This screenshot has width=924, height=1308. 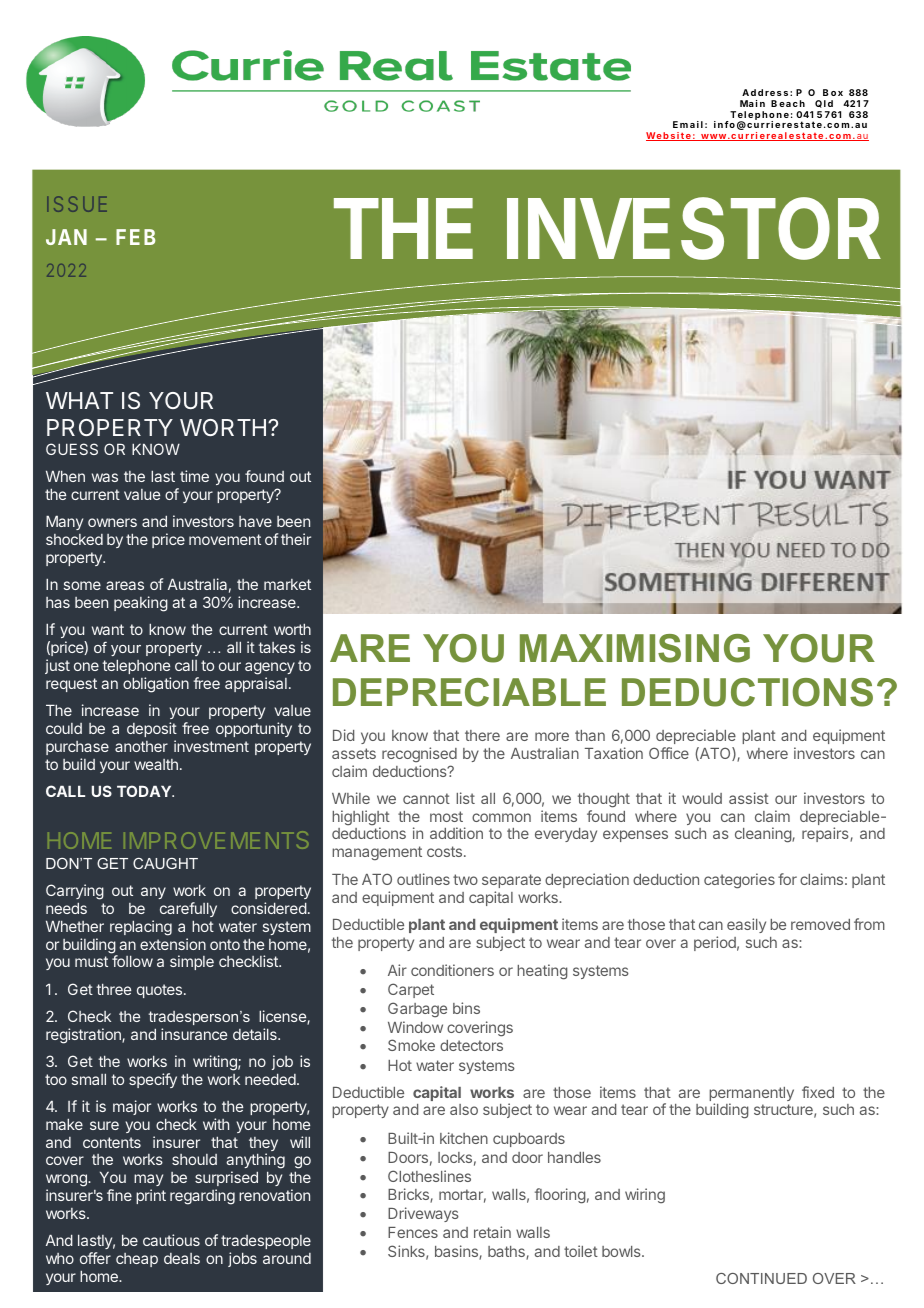 I want to click on MAXIMISING, so click(x=635, y=648).
